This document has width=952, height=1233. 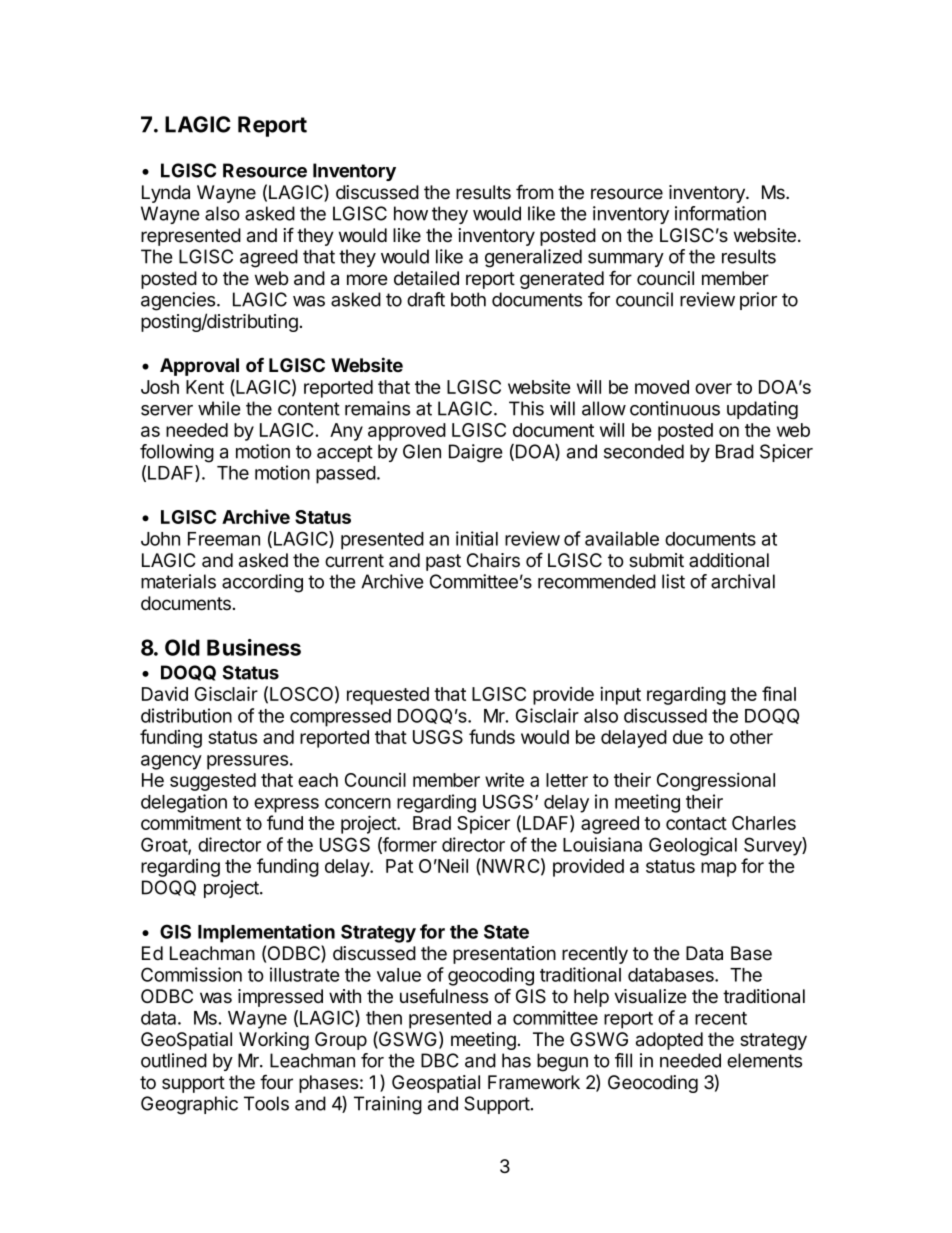 I want to click on due, so click(x=688, y=737).
